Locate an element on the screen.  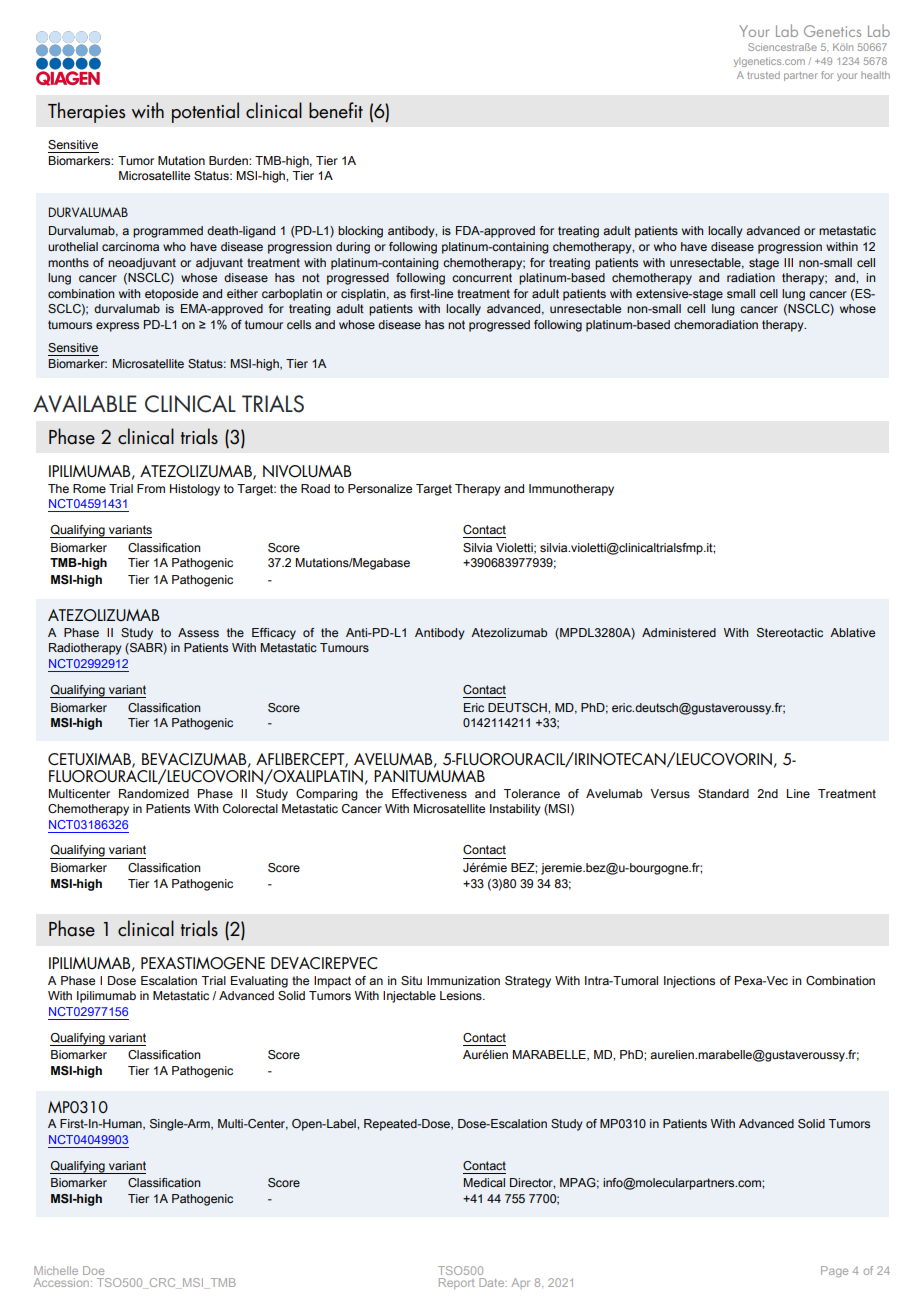
benefit is located at coordinates (336, 110).
